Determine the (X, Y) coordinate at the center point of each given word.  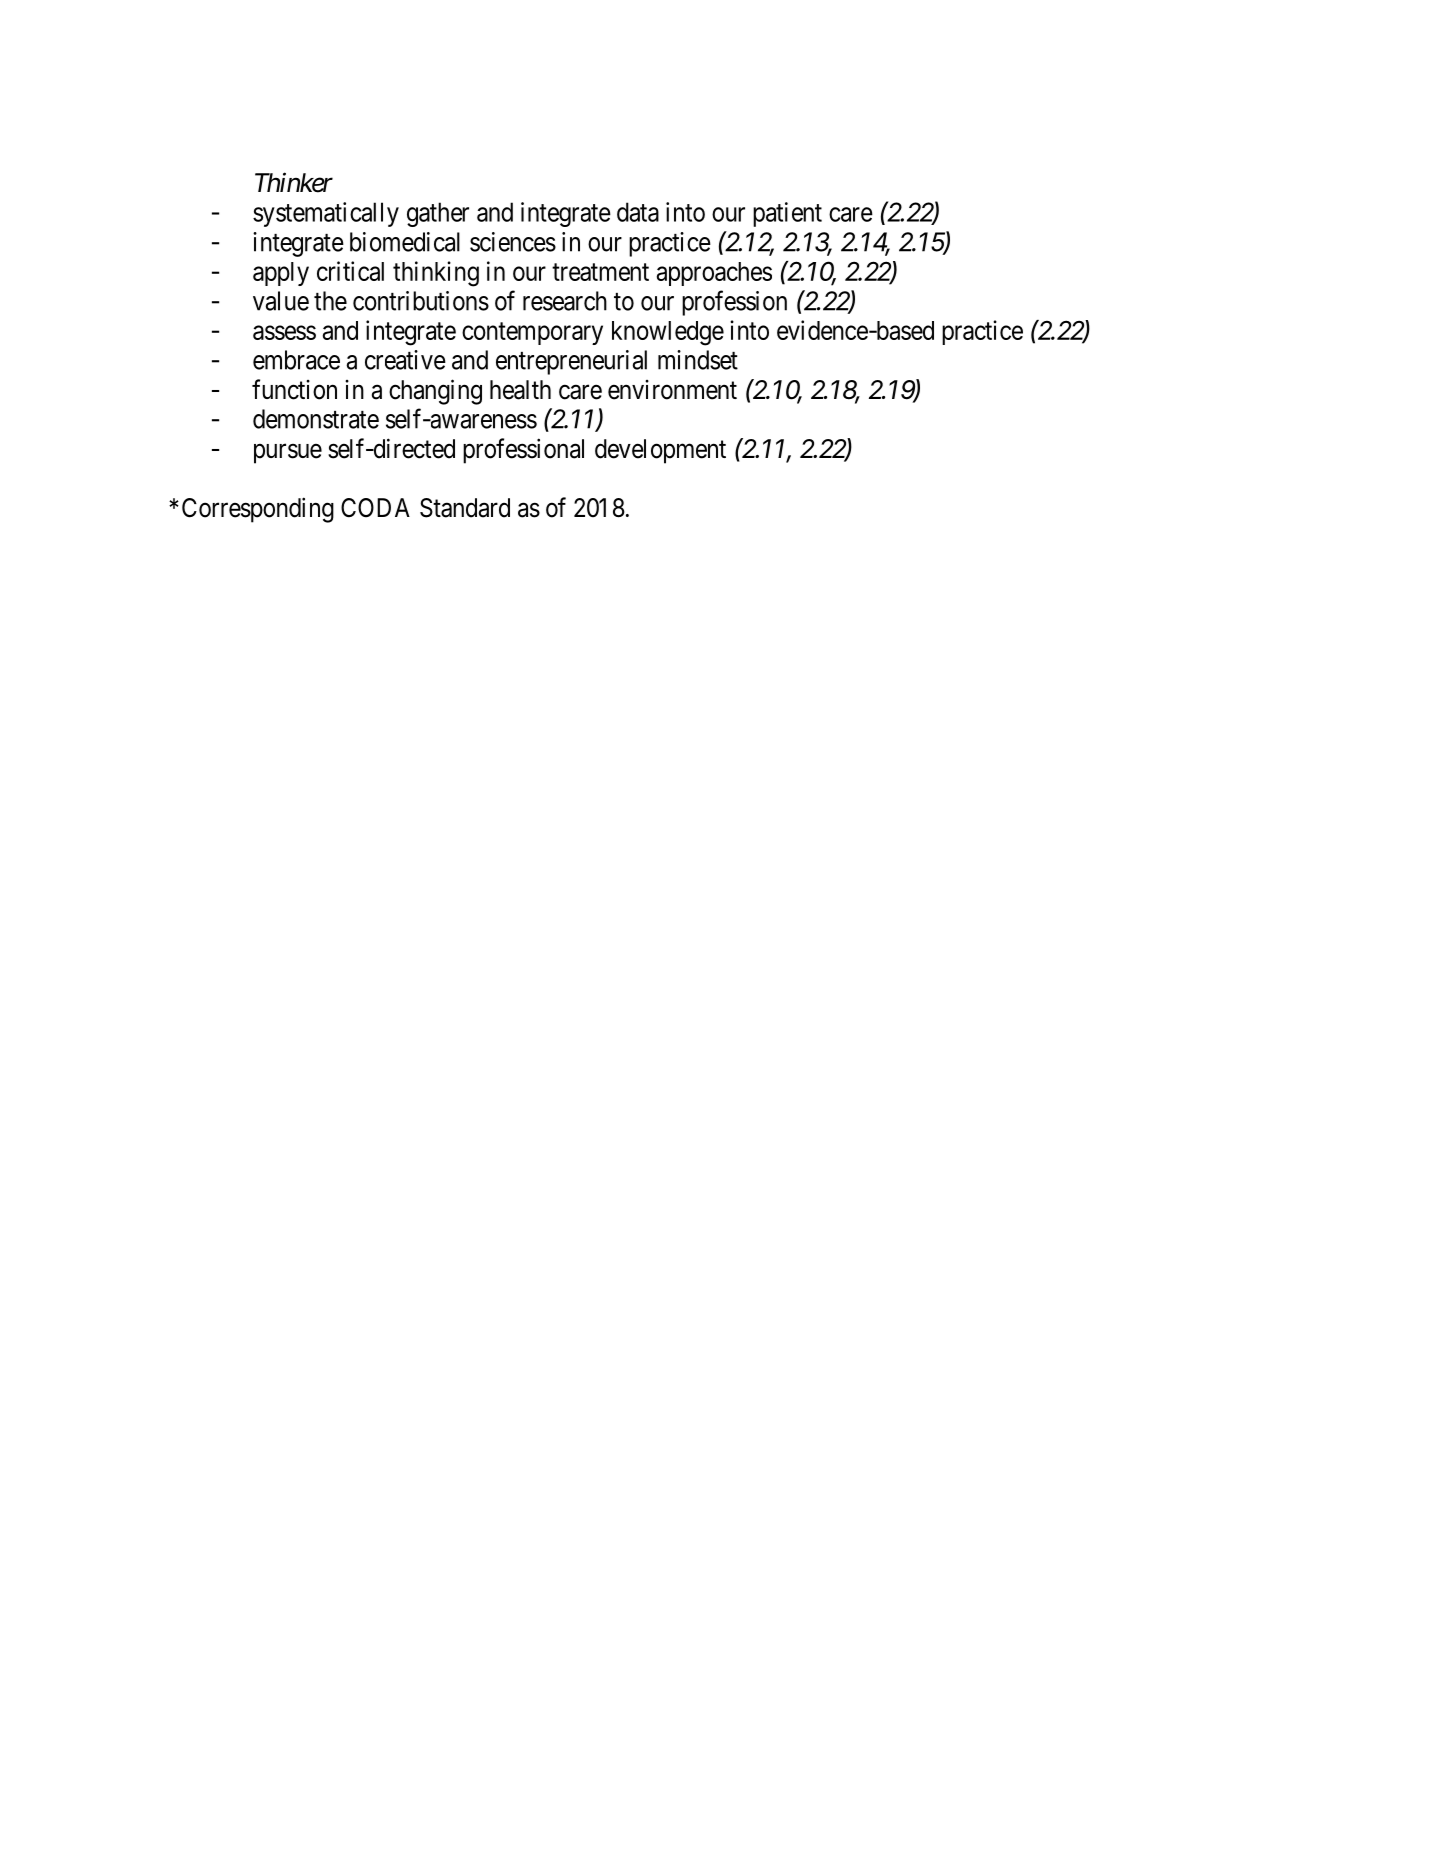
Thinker (294, 182)
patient (787, 214)
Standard (465, 508)
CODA (375, 508)
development (660, 451)
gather (438, 214)
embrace (296, 360)
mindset (698, 360)
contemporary (532, 333)
